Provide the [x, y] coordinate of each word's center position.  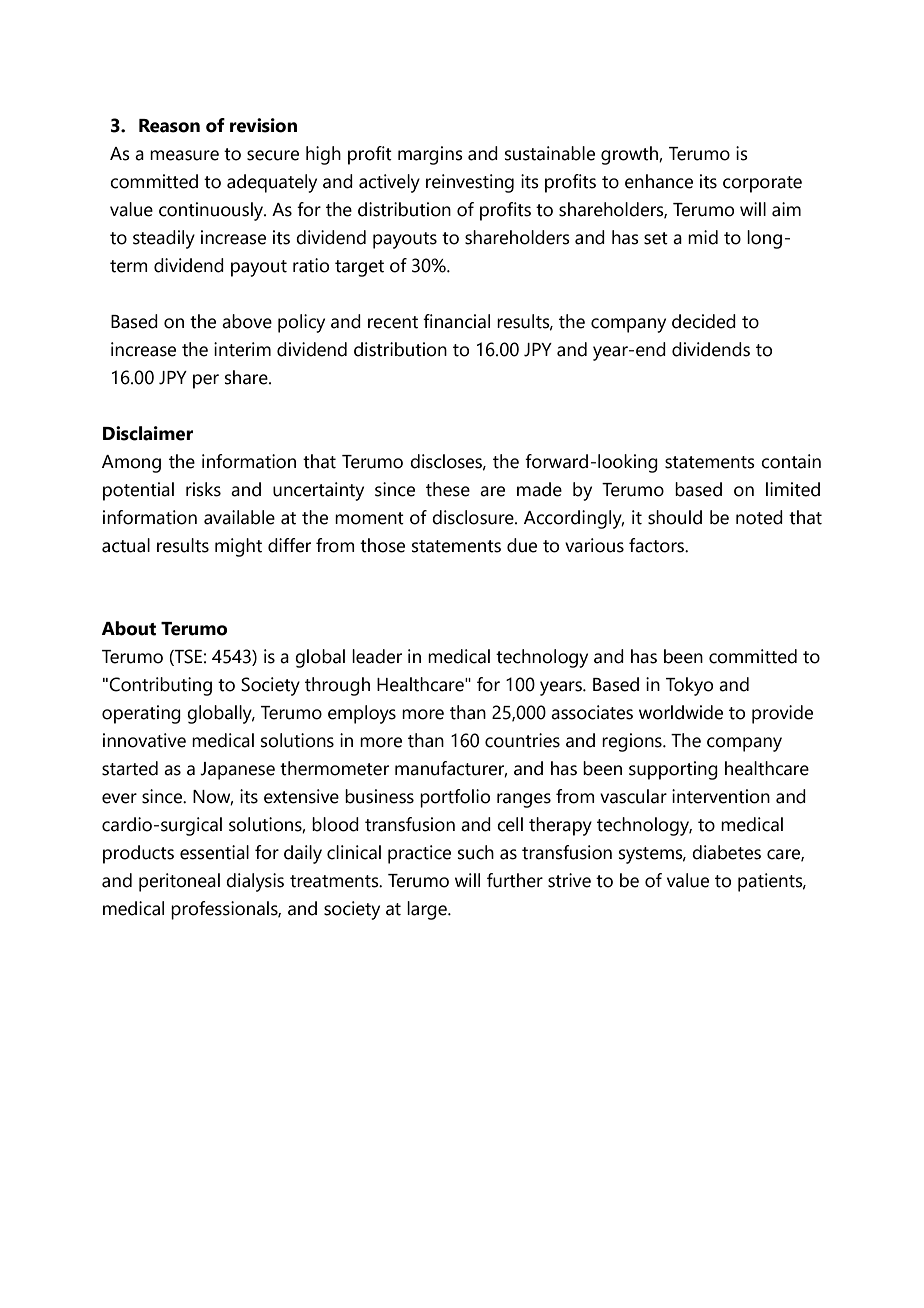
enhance [659, 181]
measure [184, 155]
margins [430, 155]
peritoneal [179, 882]
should [675, 517]
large [428, 910]
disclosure [474, 517]
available [239, 517]
